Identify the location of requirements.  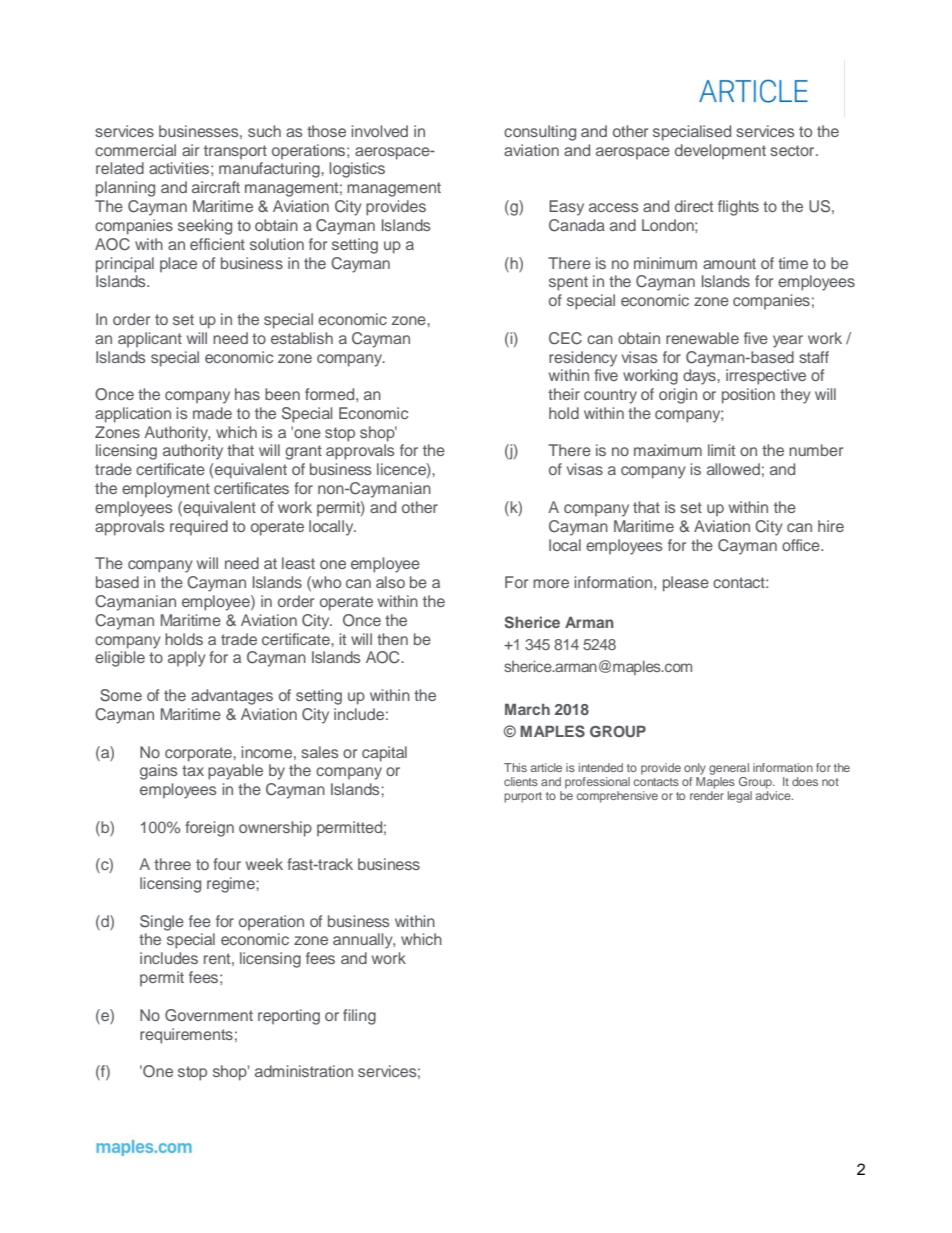
(186, 1036).
